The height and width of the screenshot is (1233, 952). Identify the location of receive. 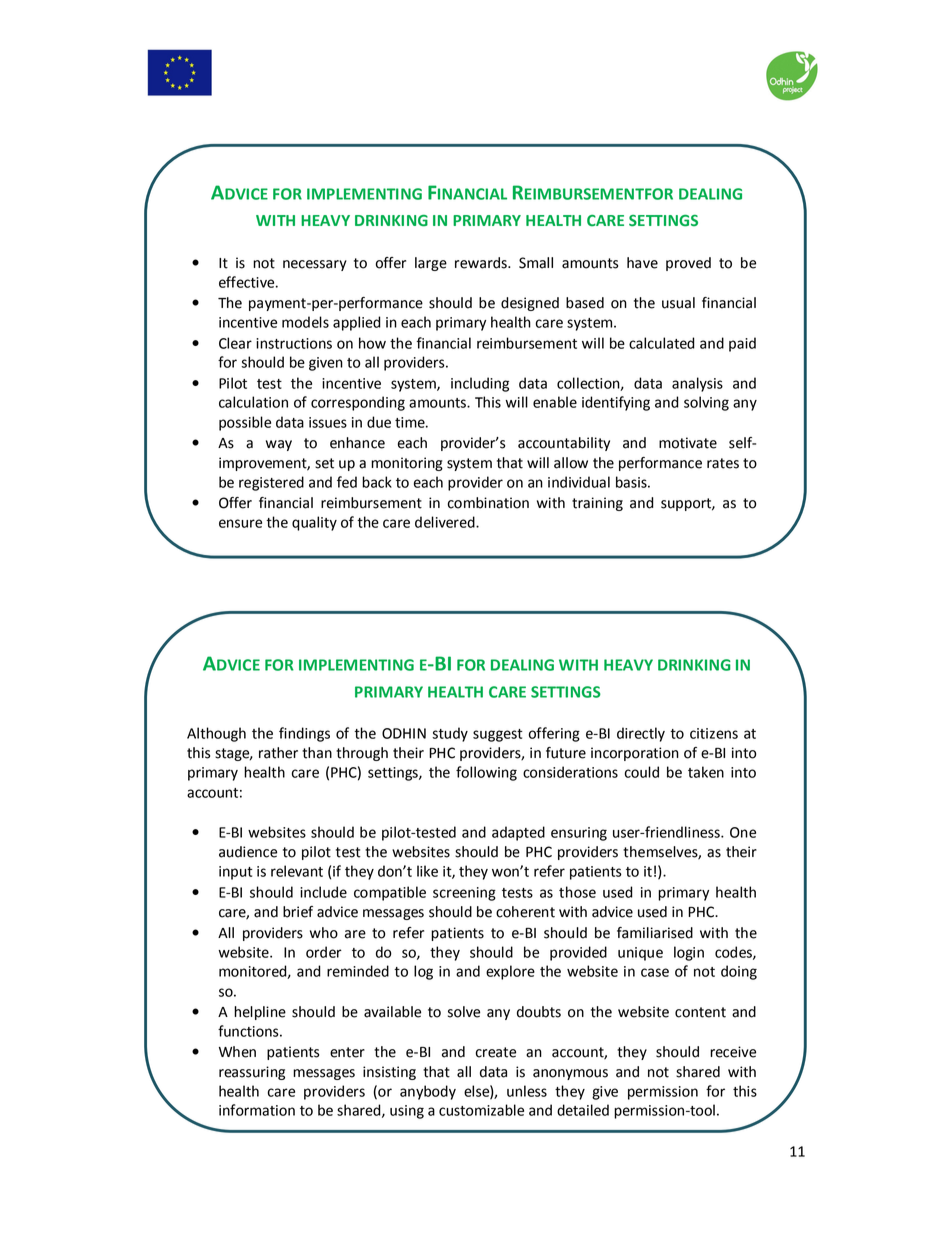
(733, 1052).
